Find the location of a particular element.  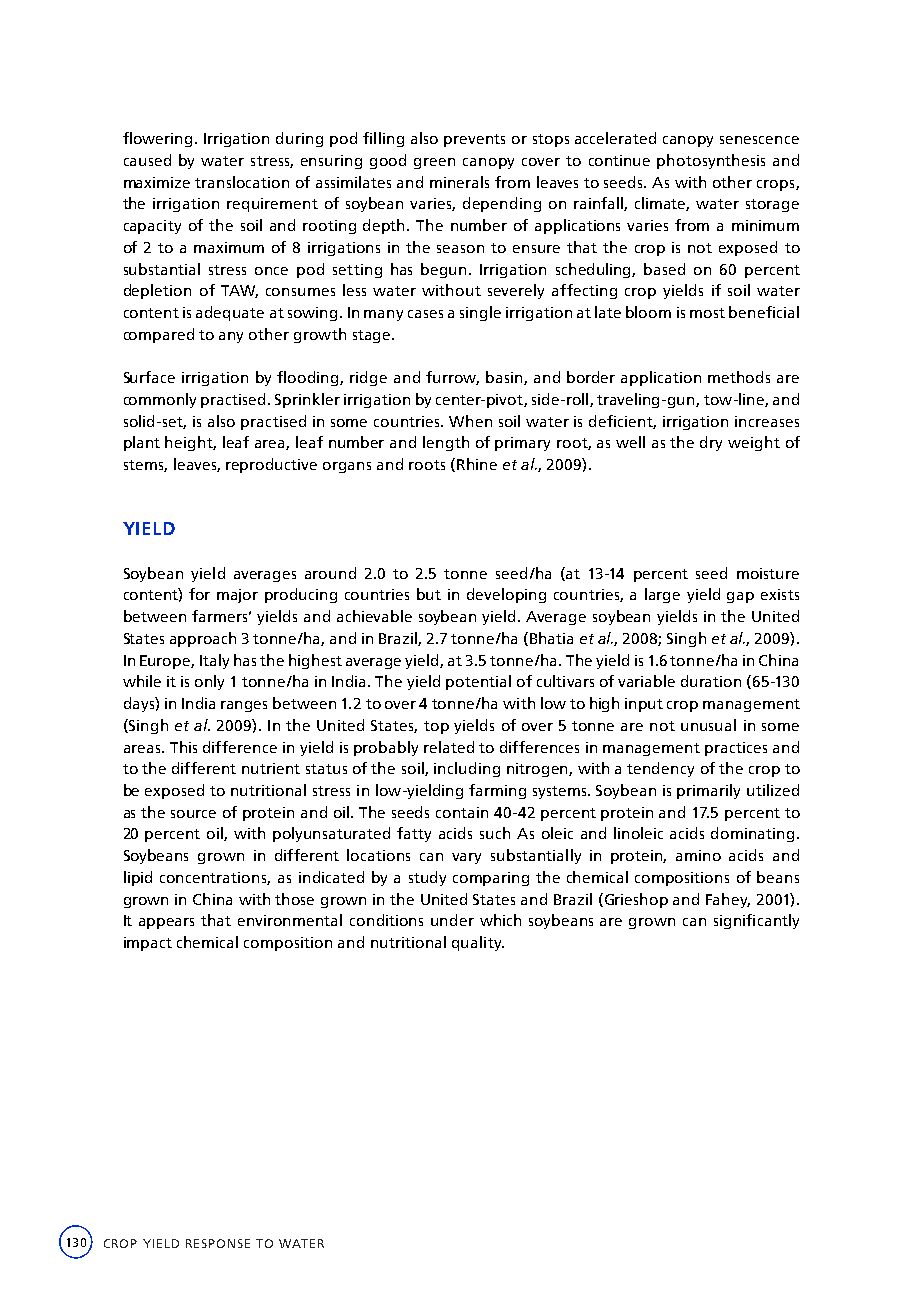

photosynthesis is located at coordinates (711, 161).
